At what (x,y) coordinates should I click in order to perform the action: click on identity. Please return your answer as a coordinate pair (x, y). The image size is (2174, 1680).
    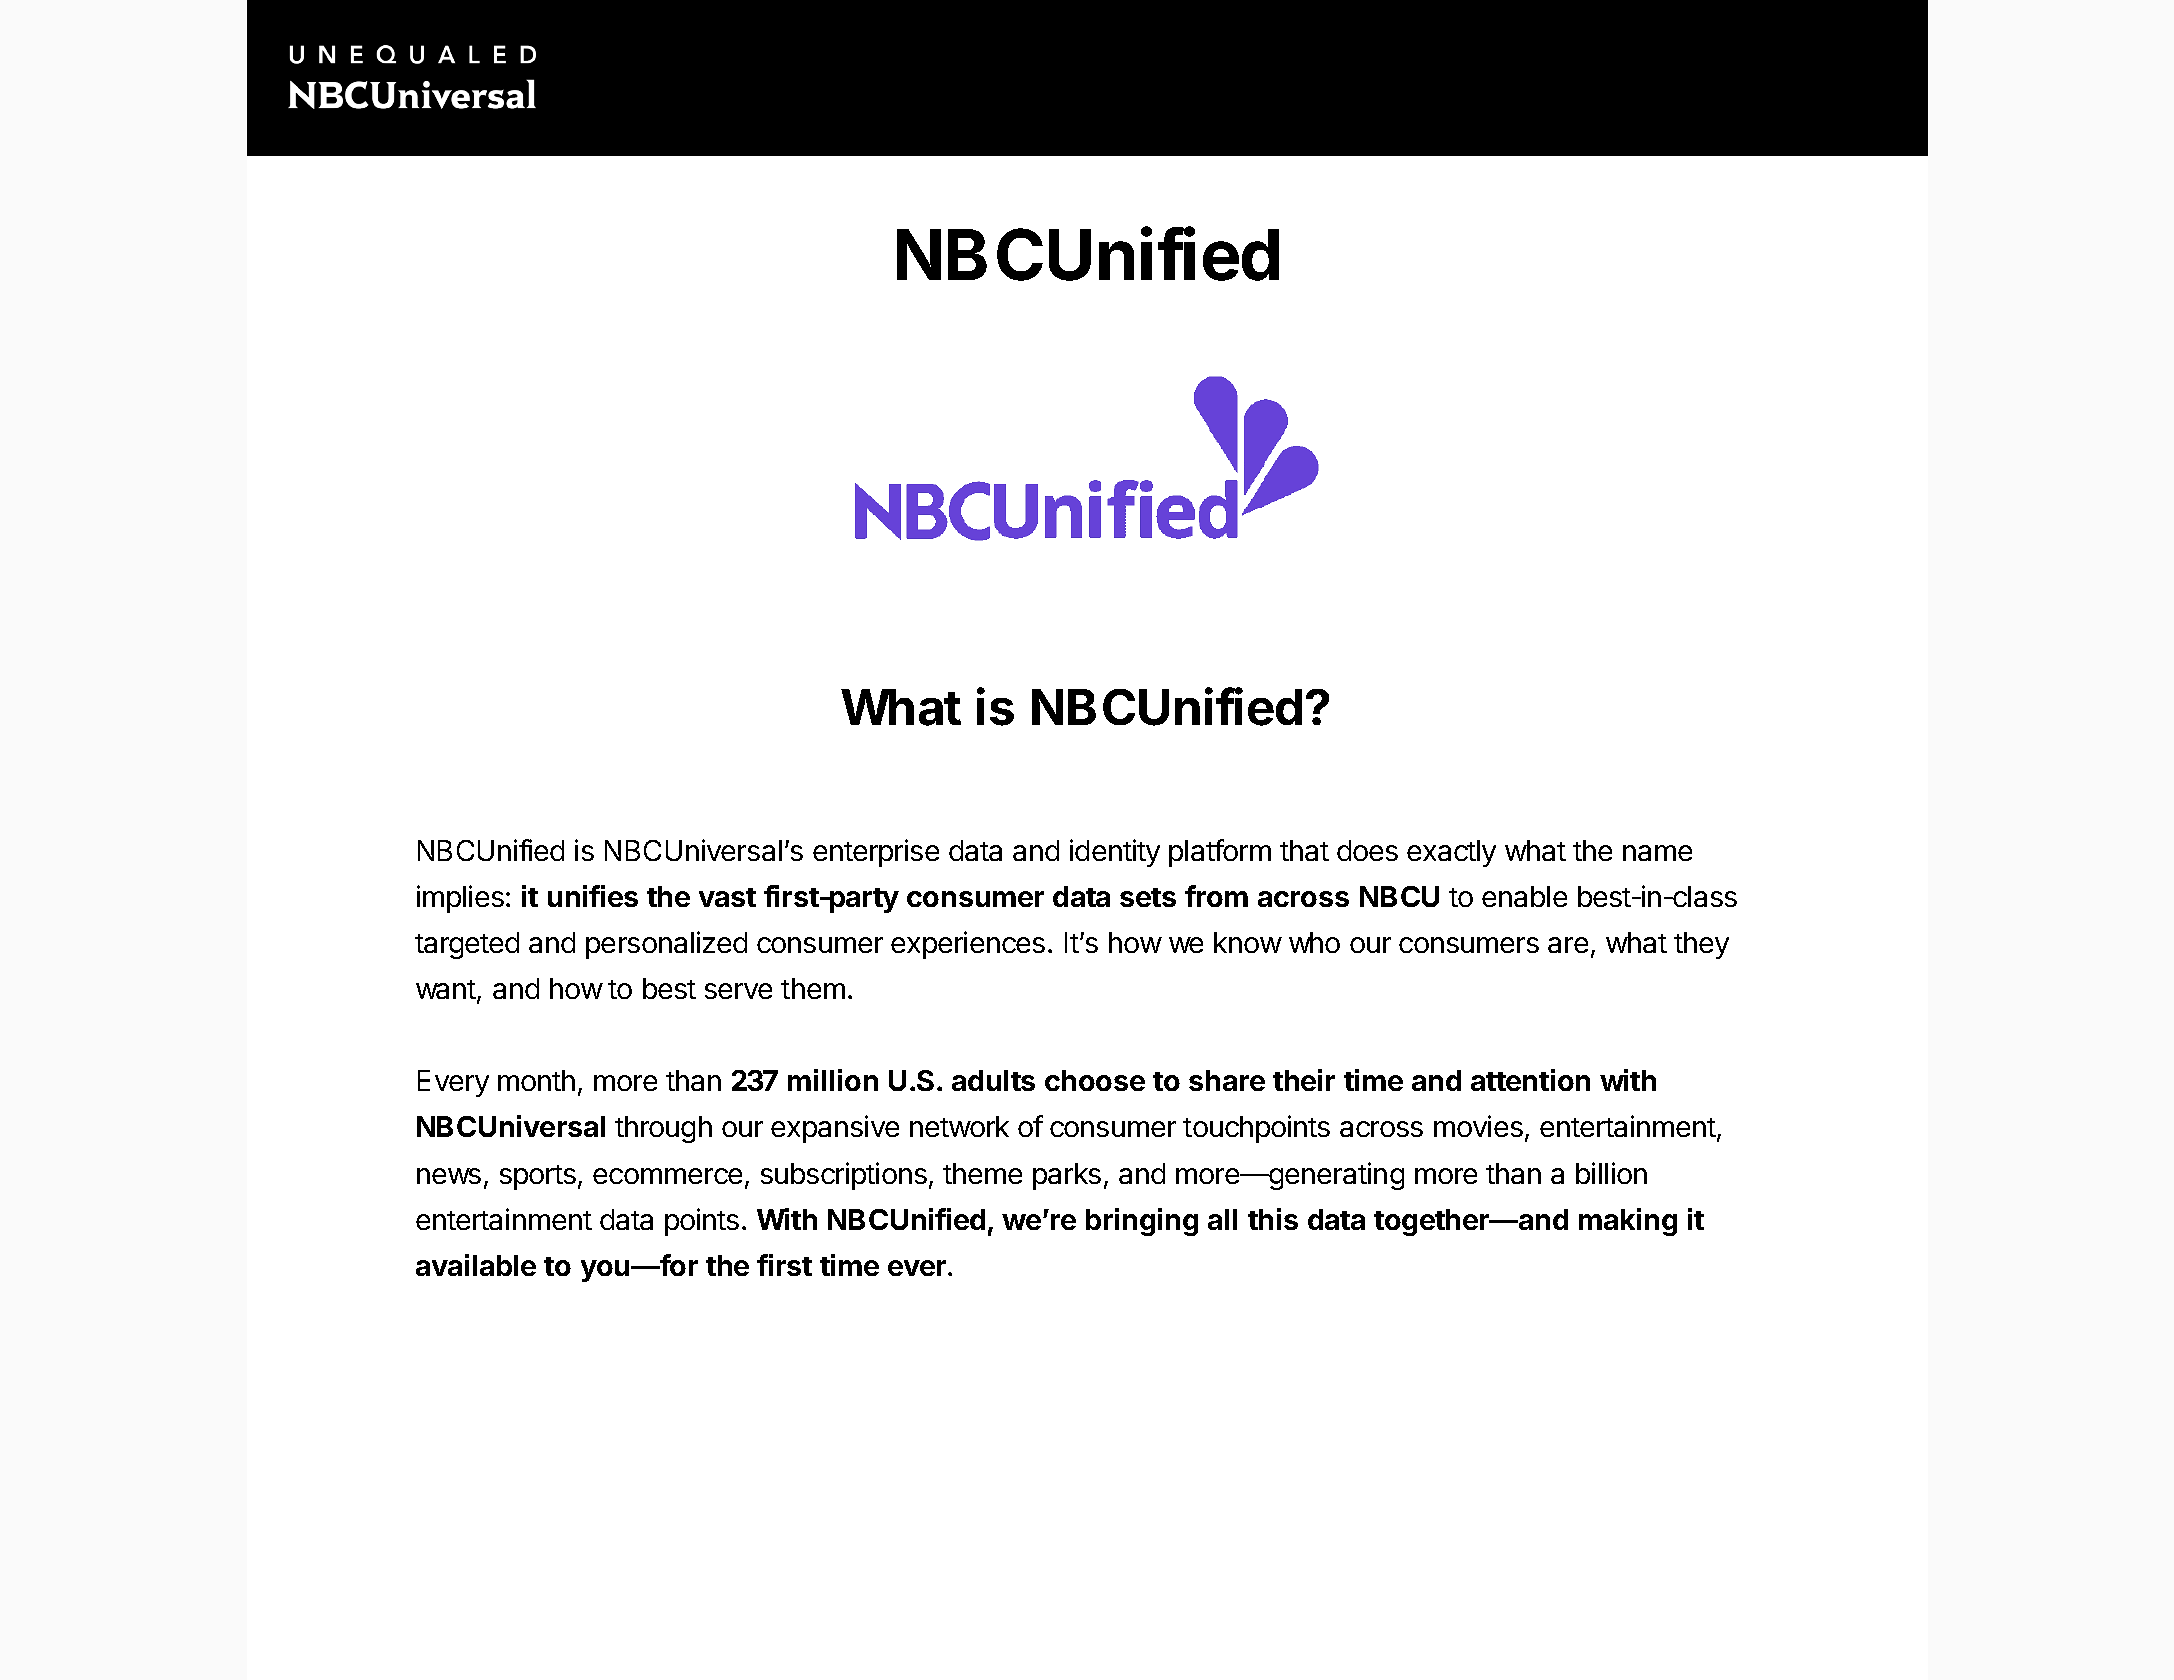
    Looking at the image, I should click on (1115, 853).
